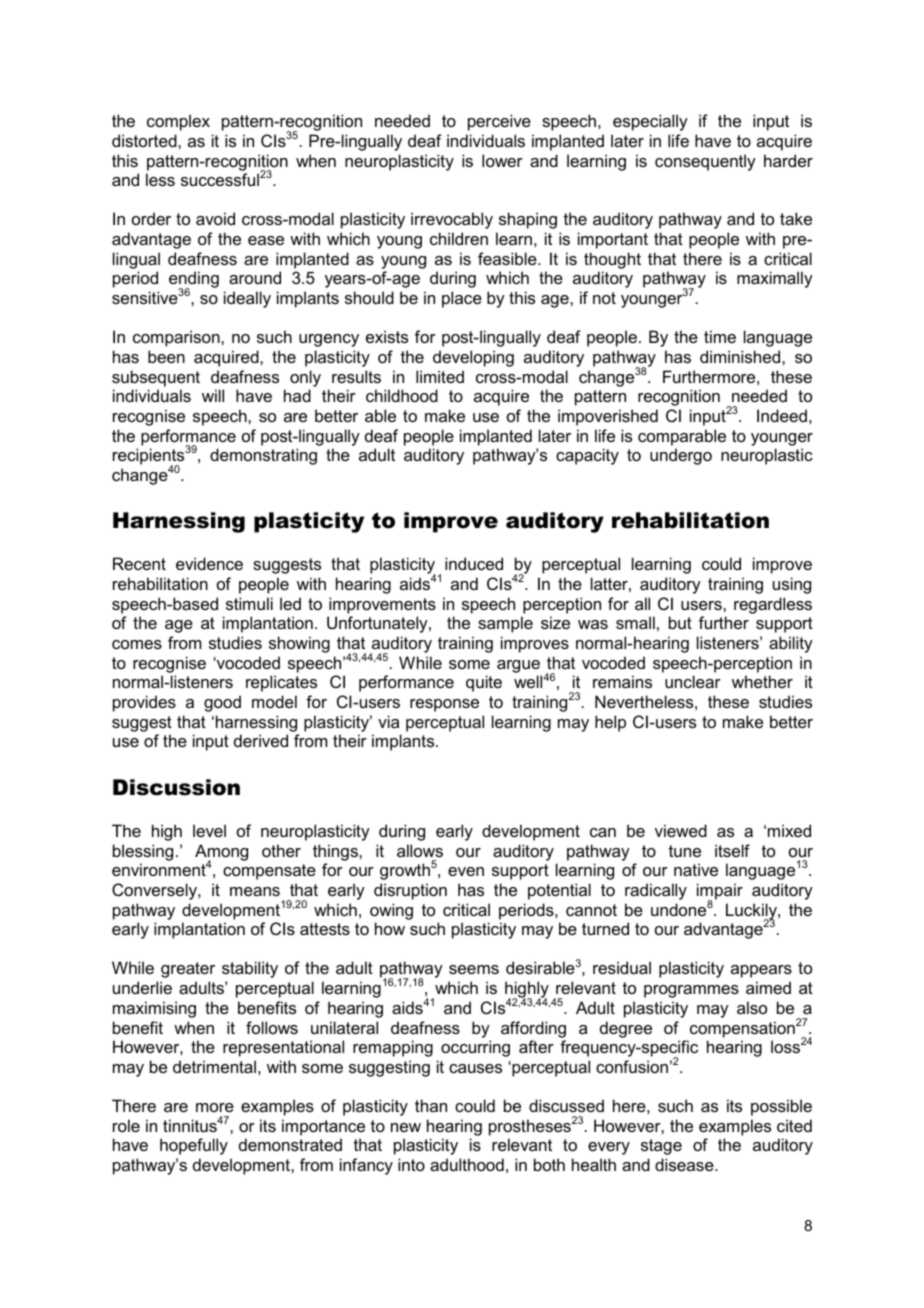 The height and width of the document is (1308, 924). Describe the element at coordinates (431, 1105) in the document. I see `than` at that location.
